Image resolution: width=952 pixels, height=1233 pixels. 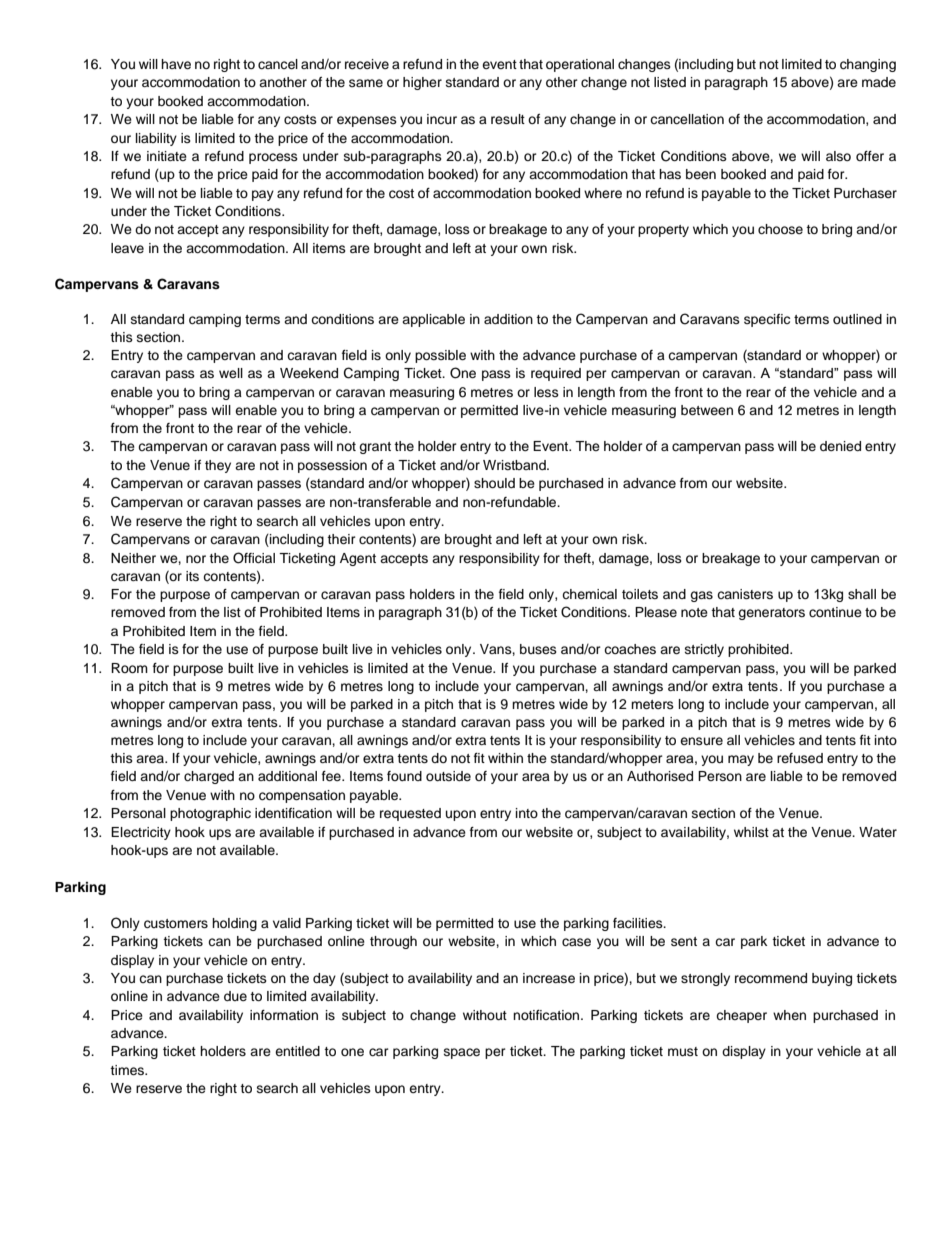 What do you see at coordinates (868, 65) in the screenshot?
I see `changing` at bounding box center [868, 65].
